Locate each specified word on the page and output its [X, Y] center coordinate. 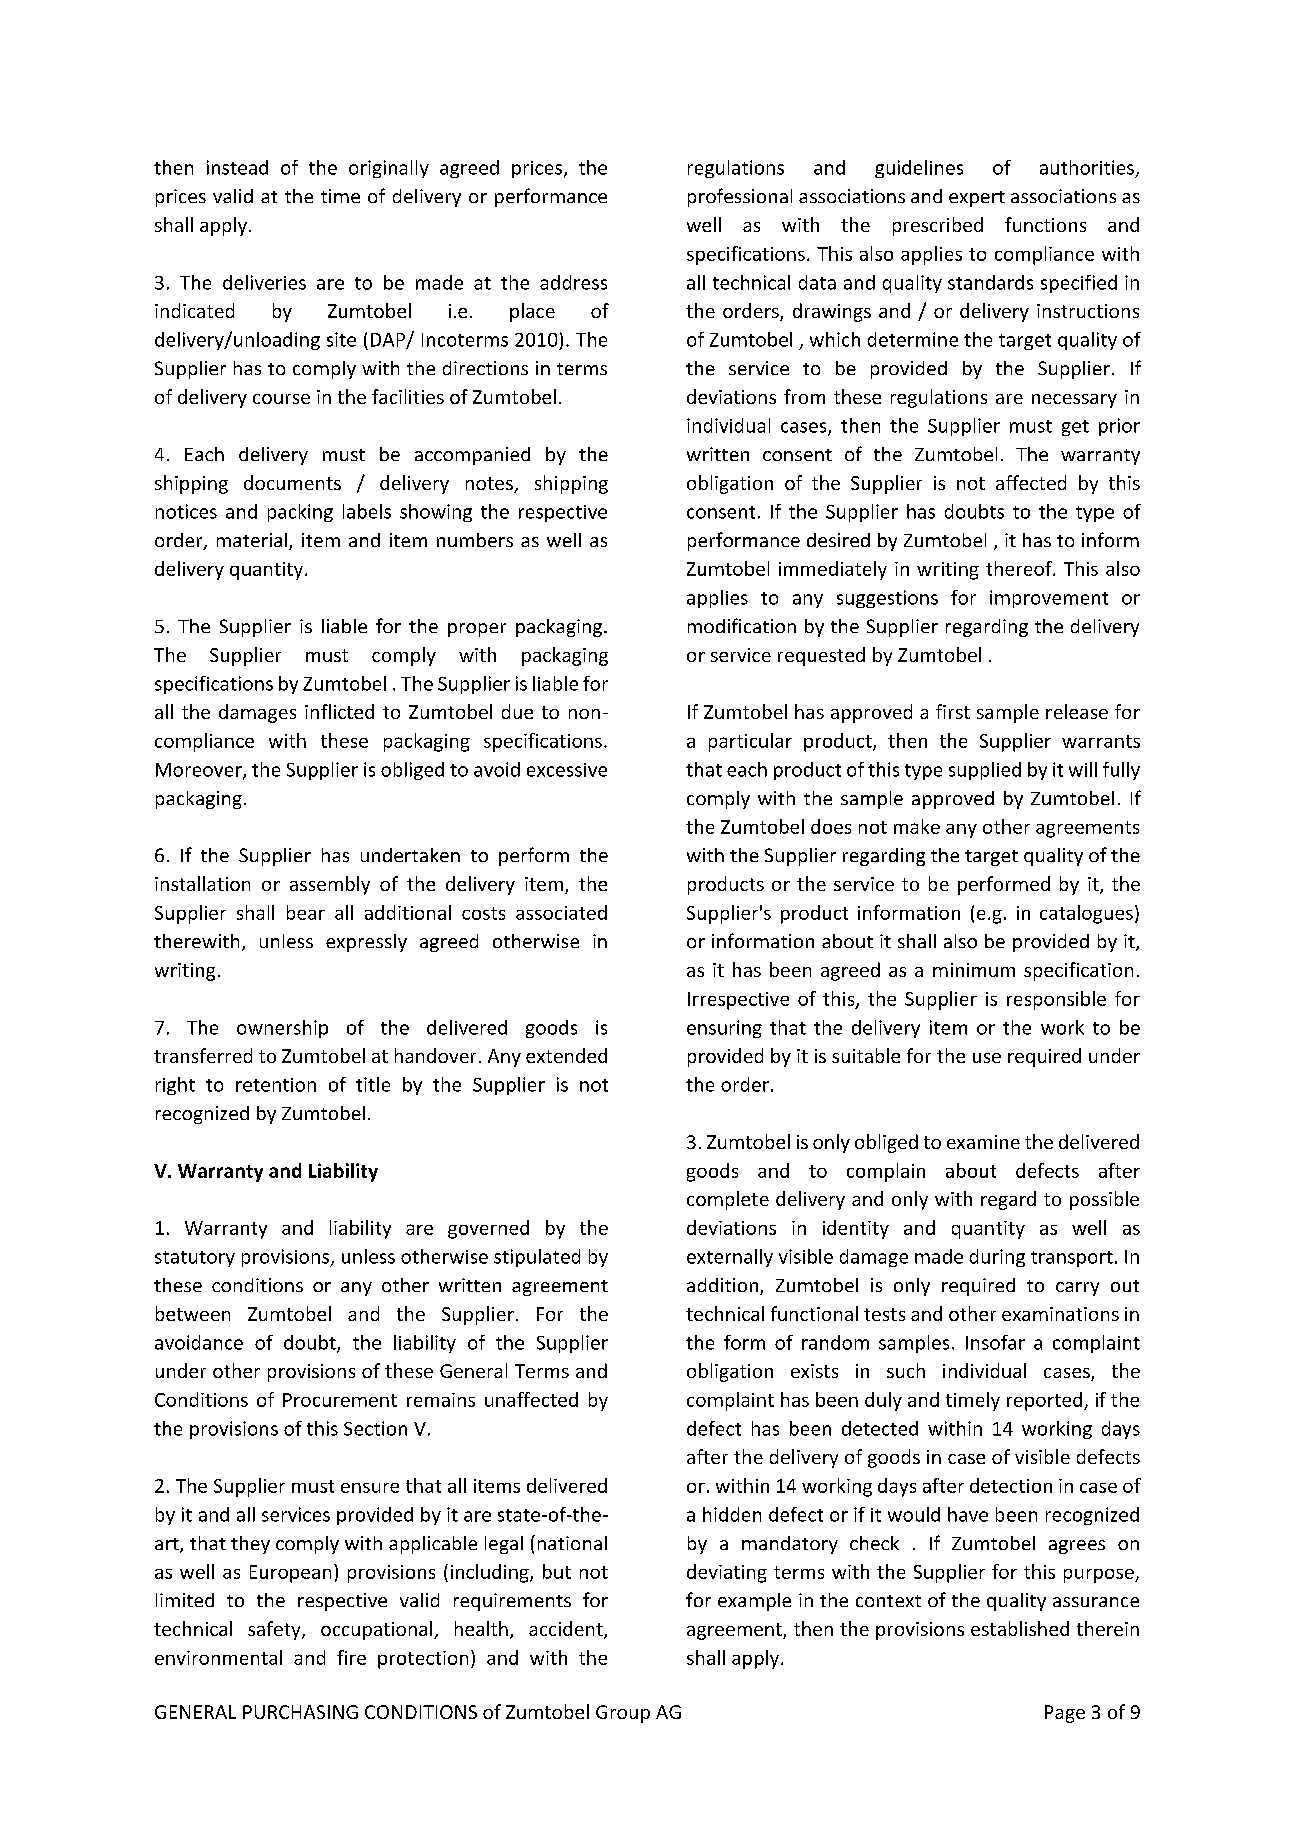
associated [561, 912]
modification [742, 625]
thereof [1020, 568]
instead [237, 167]
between [193, 1313]
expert [977, 199]
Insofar [995, 1342]
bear [306, 912]
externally [730, 1258]
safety [275, 1630]
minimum [974, 970]
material [252, 540]
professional [740, 197]
